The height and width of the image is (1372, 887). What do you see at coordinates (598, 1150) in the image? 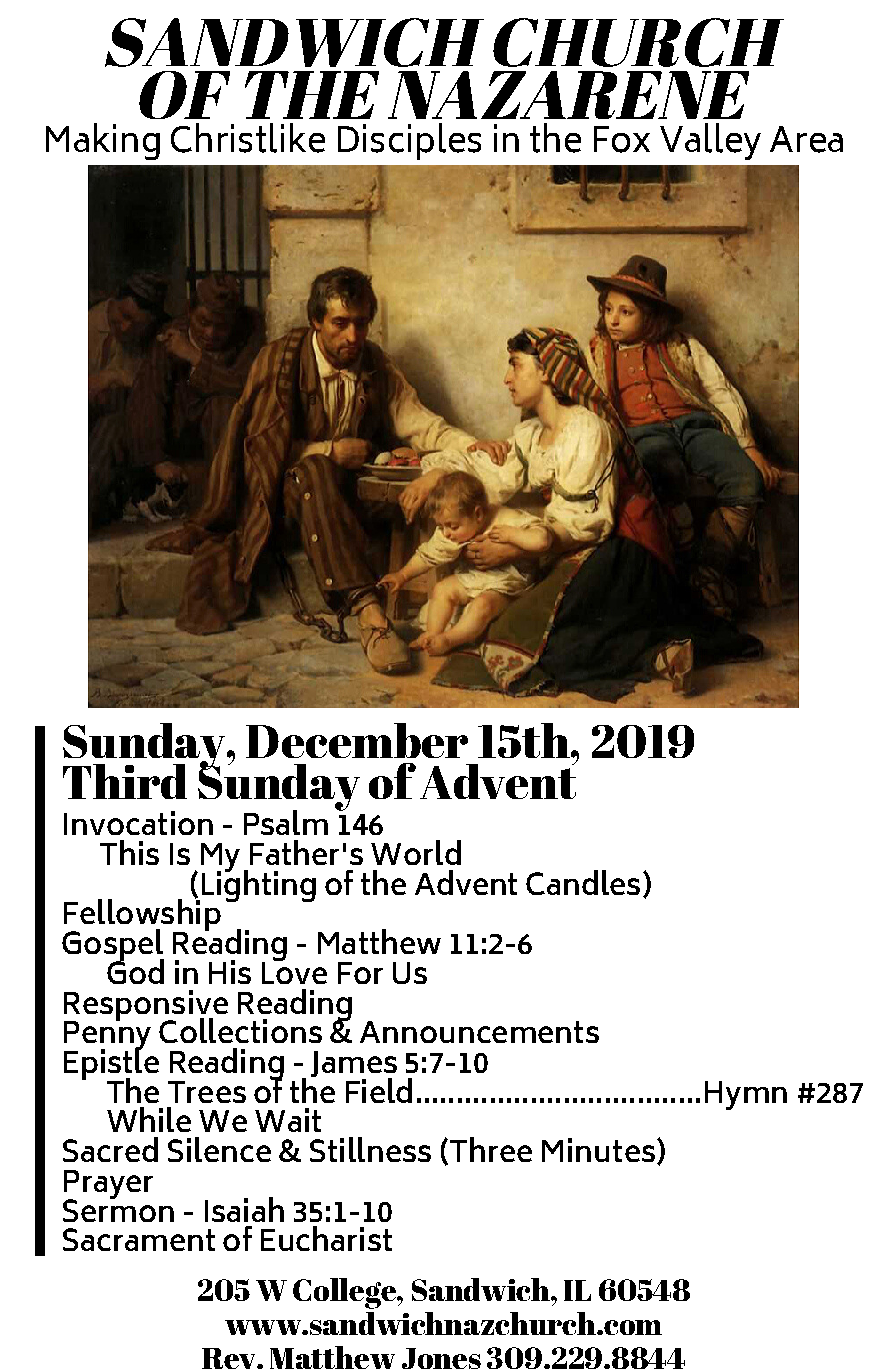
I see `Minutes` at bounding box center [598, 1150].
